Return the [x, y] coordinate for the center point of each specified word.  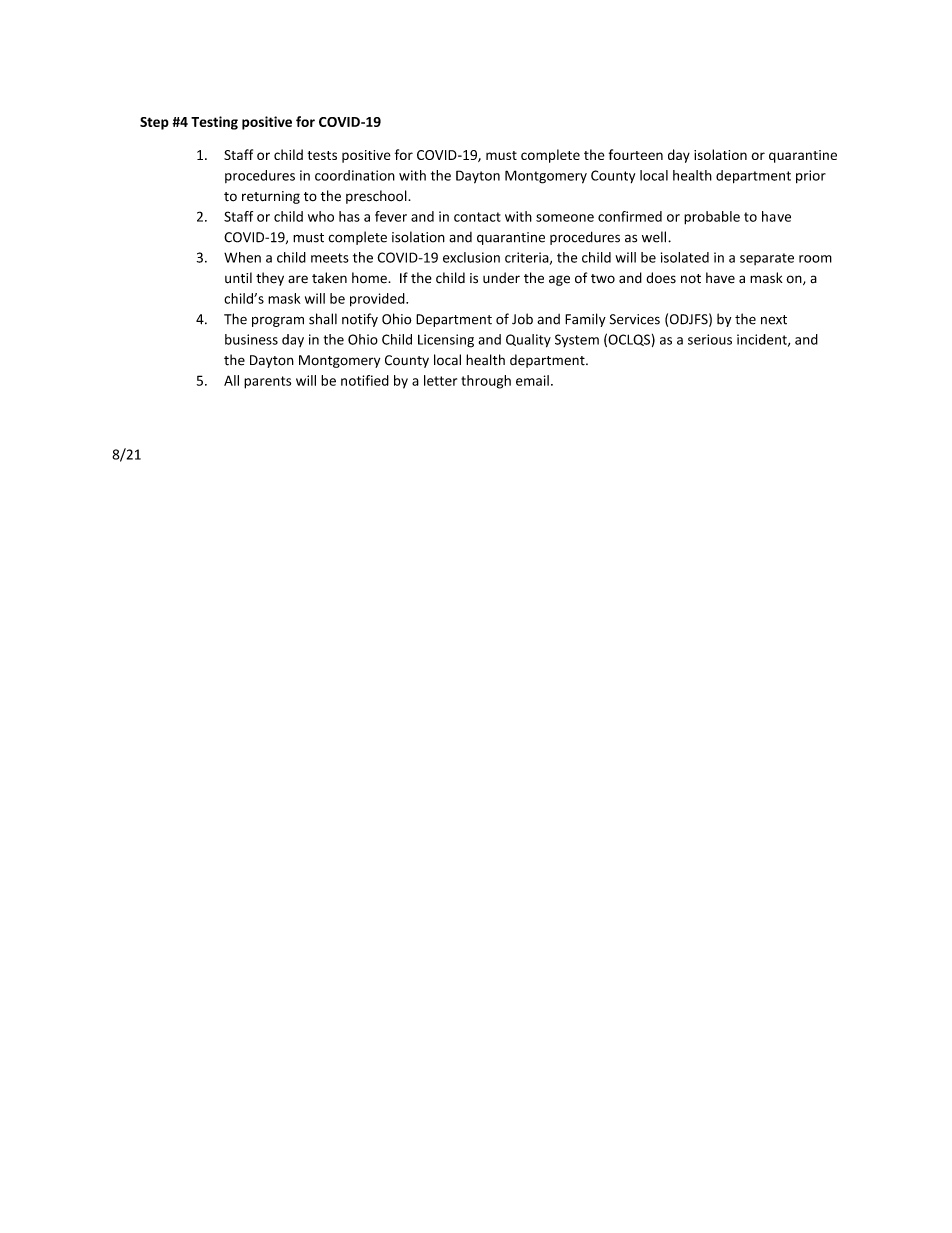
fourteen [636, 154]
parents [267, 382]
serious [710, 339]
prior [811, 176]
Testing [214, 123]
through [486, 382]
